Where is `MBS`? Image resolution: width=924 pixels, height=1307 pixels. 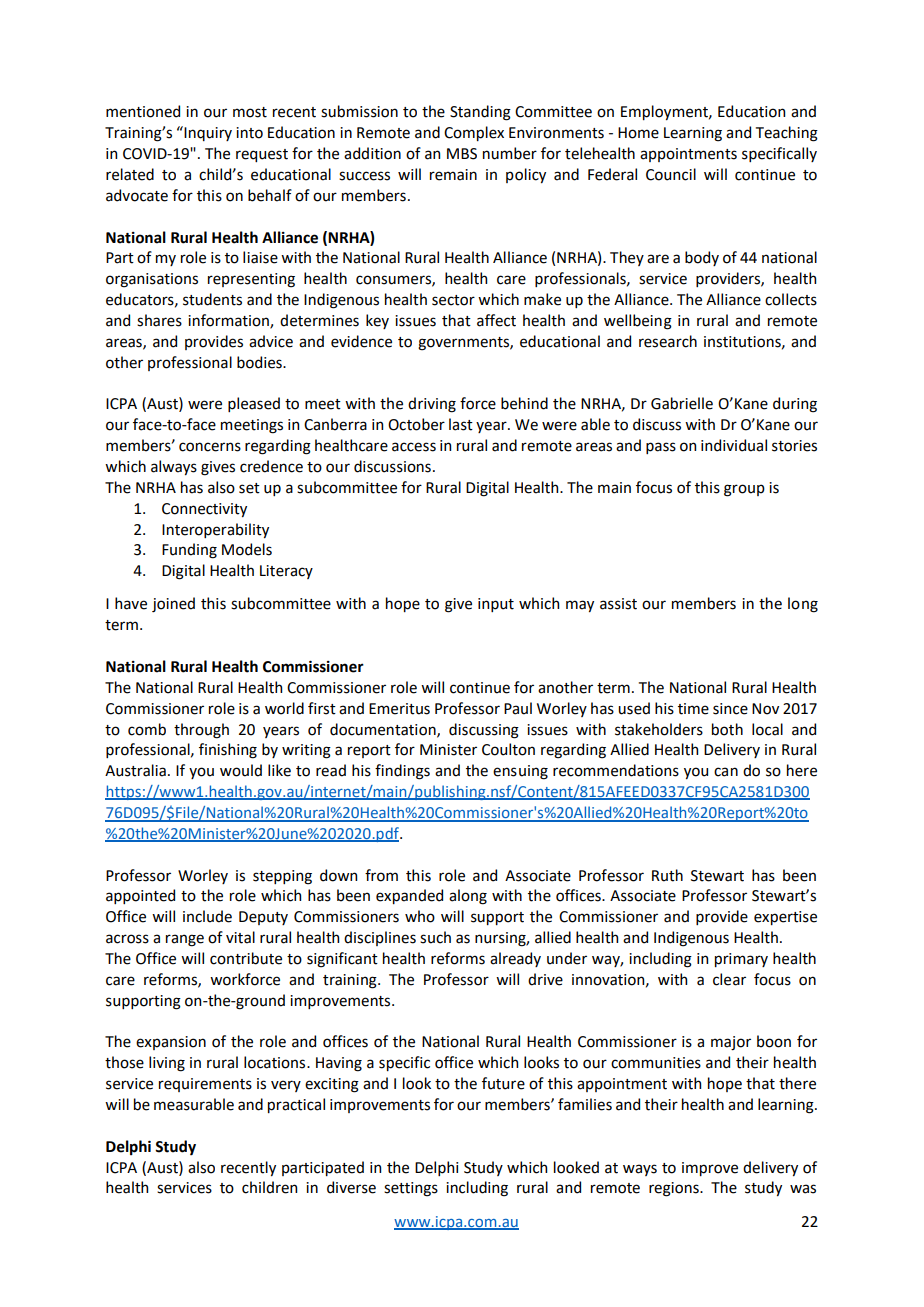 MBS is located at coordinates (462, 154).
